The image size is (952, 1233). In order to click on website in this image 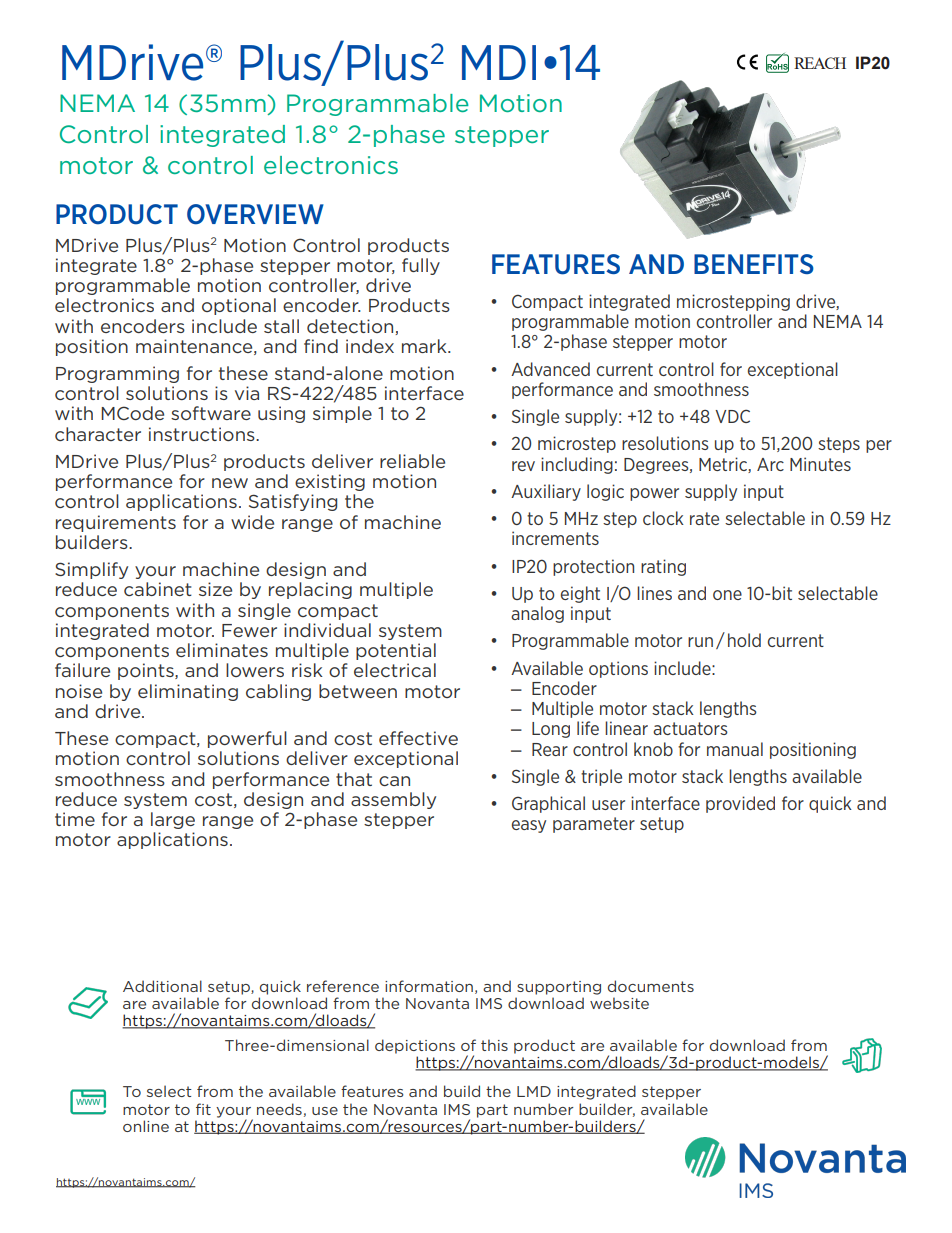, I will do `click(619, 1003)`.
